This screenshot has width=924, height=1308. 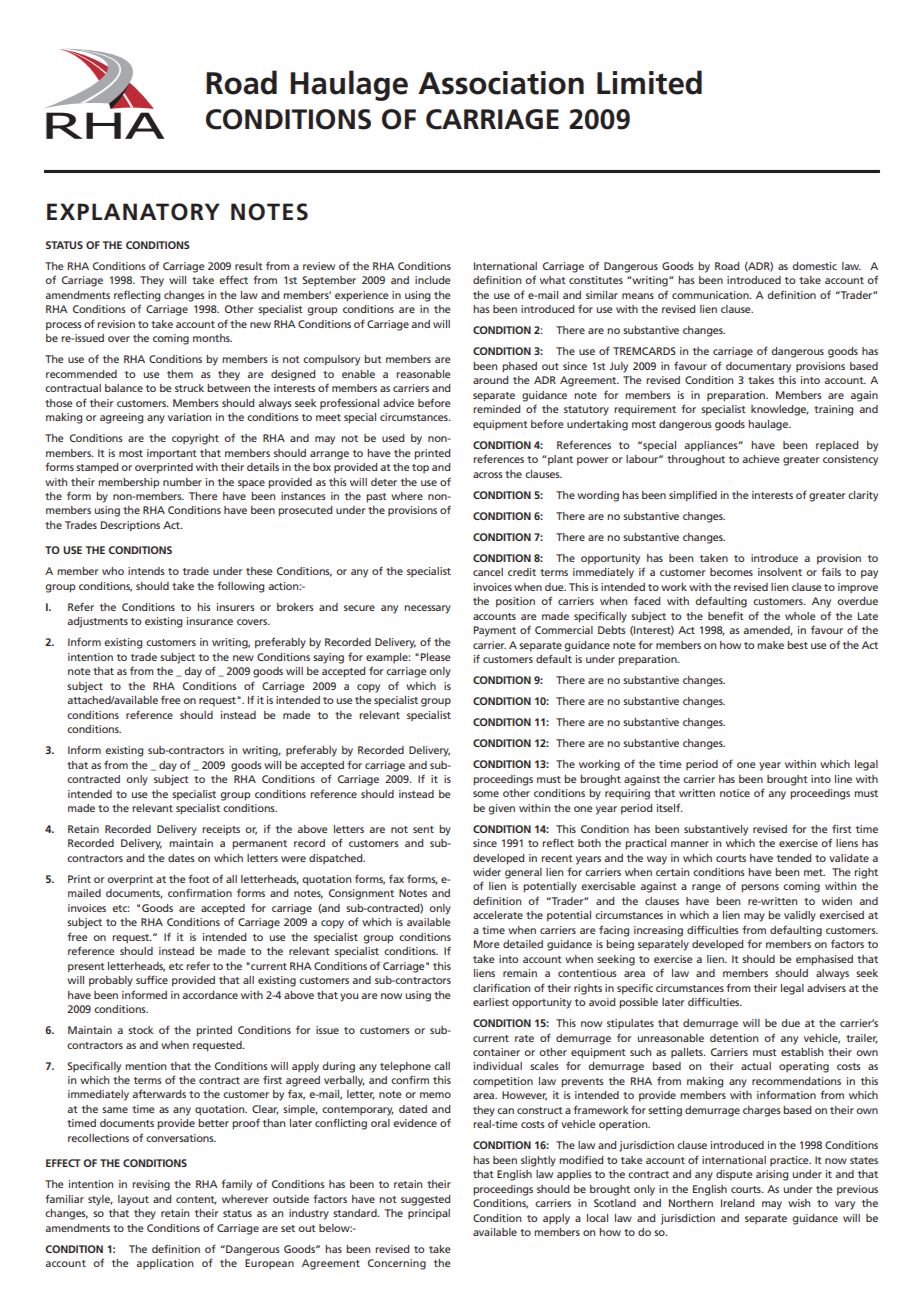 I want to click on principal, so click(x=429, y=1214).
